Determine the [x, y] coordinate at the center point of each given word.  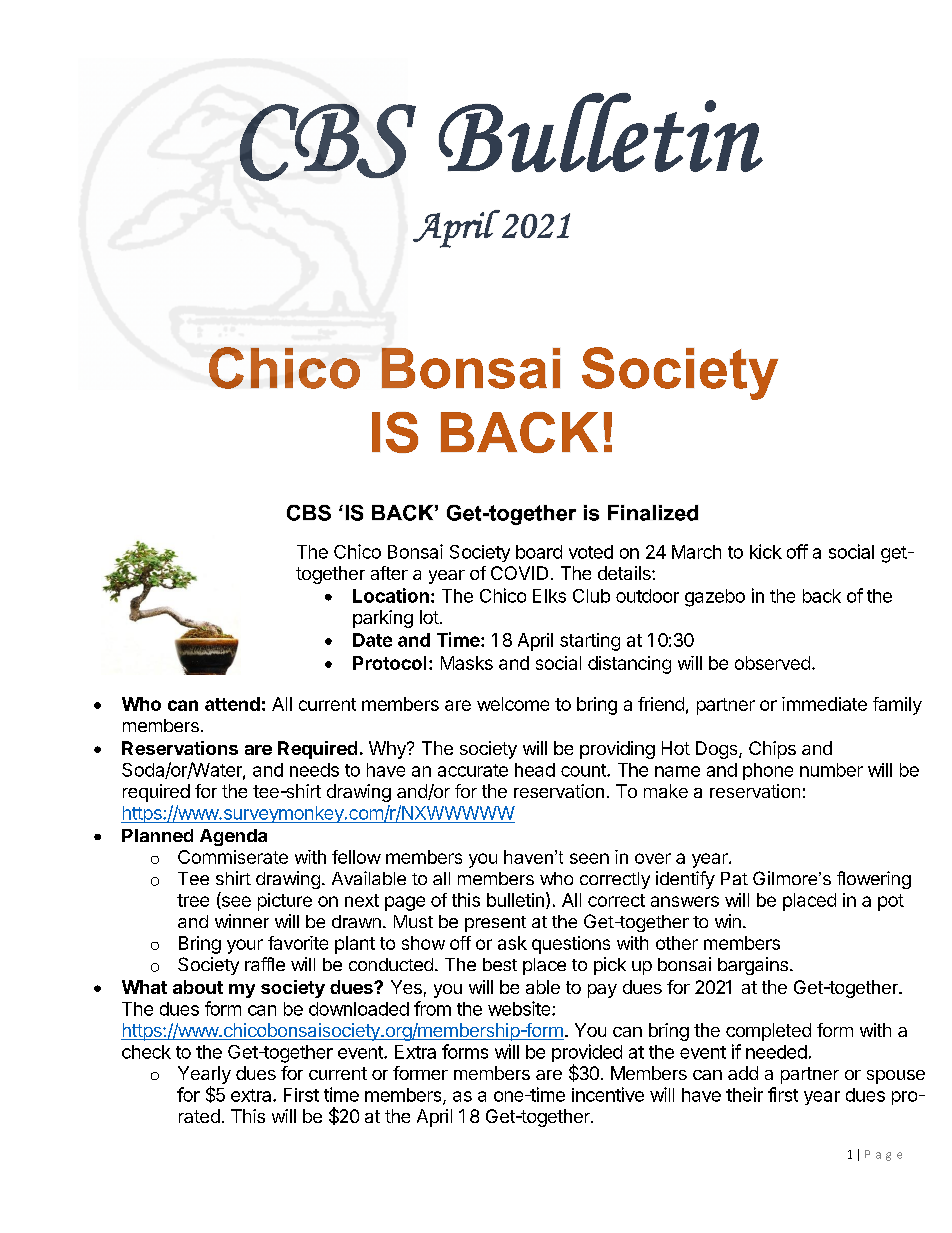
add [743, 1073]
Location [391, 595]
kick [766, 551]
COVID [519, 573]
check [146, 1052]
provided [587, 1054]
